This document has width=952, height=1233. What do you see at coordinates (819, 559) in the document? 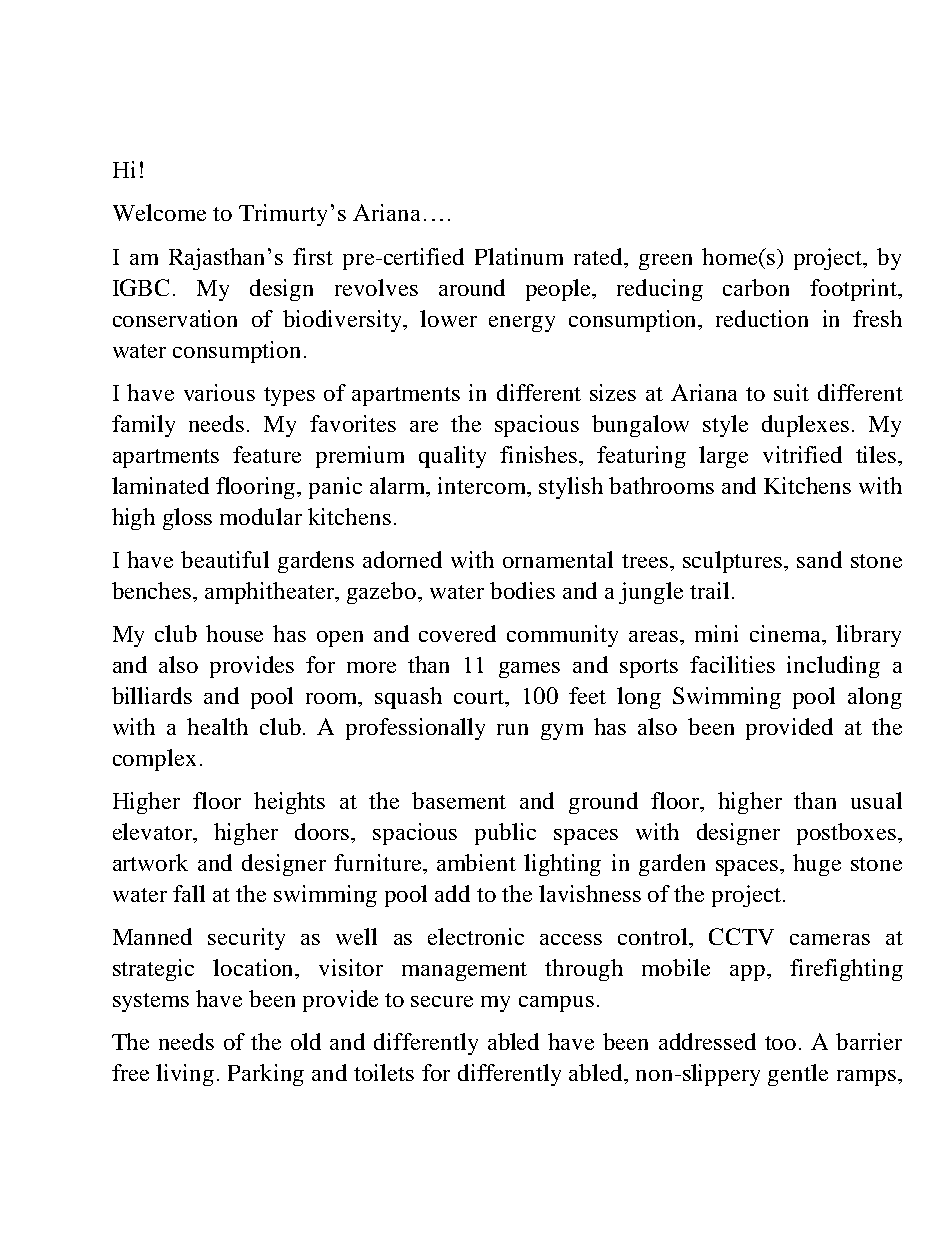
I see `sand` at bounding box center [819, 559].
